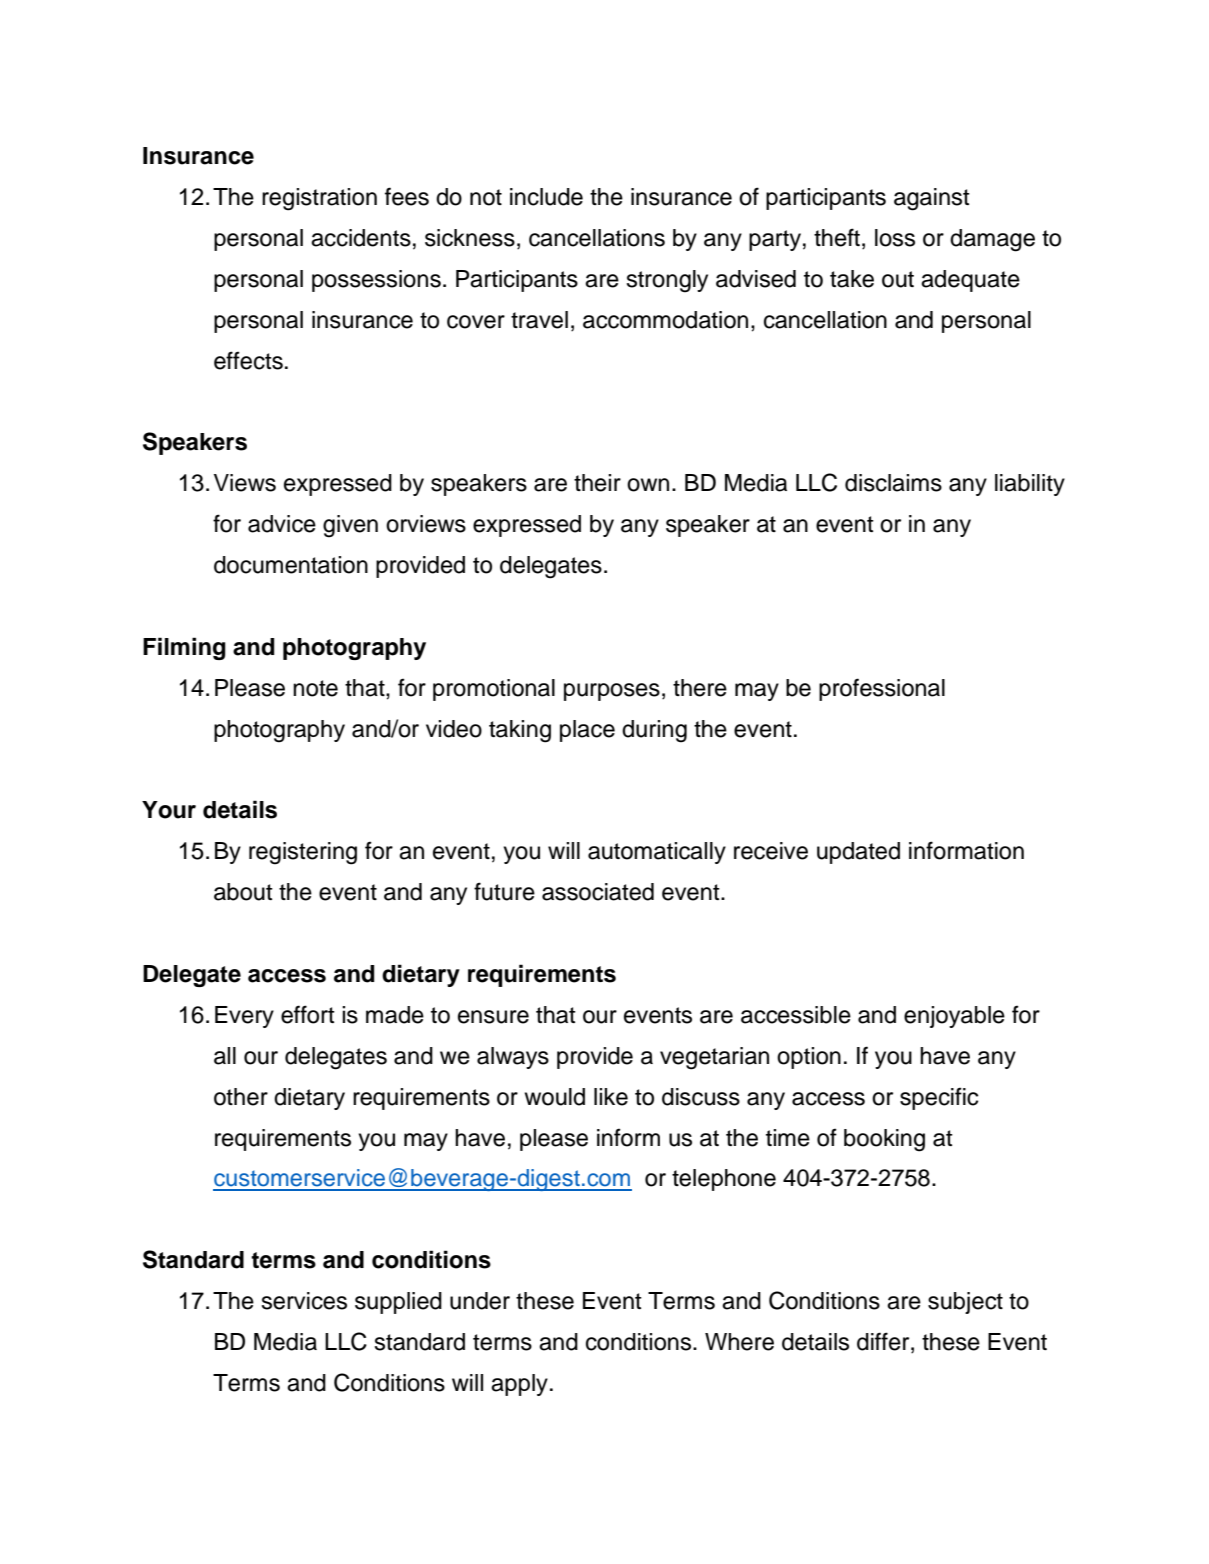 The image size is (1209, 1564). I want to click on associated, so click(598, 892).
